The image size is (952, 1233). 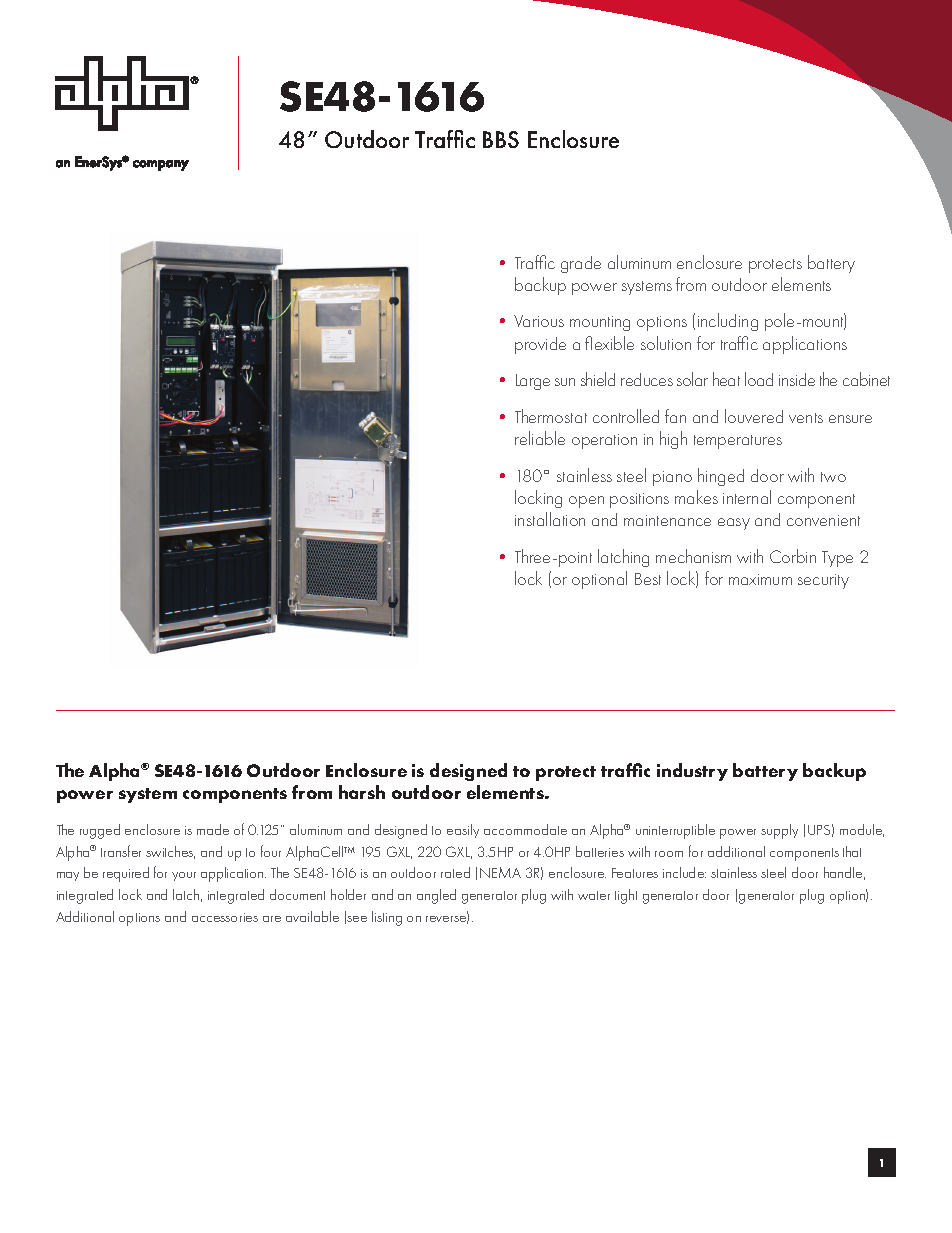 I want to click on including, so click(x=728, y=322).
